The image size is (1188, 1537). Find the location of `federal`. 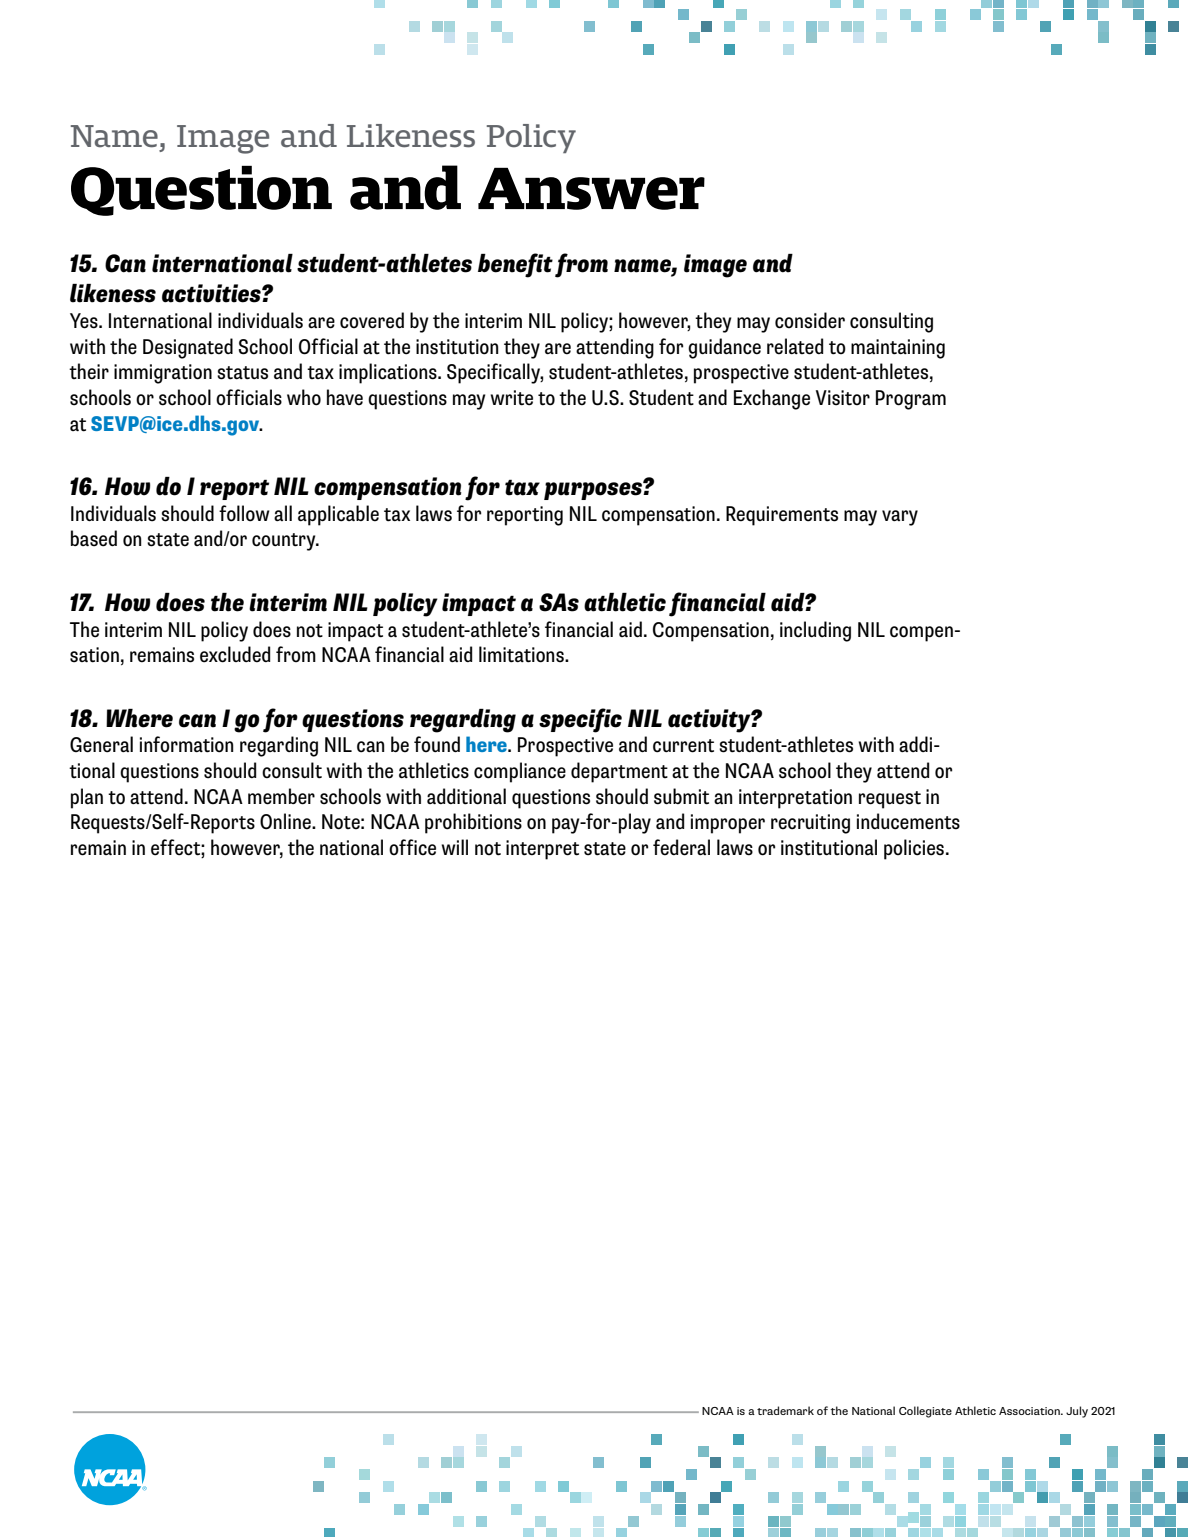

federal is located at coordinates (681, 847).
